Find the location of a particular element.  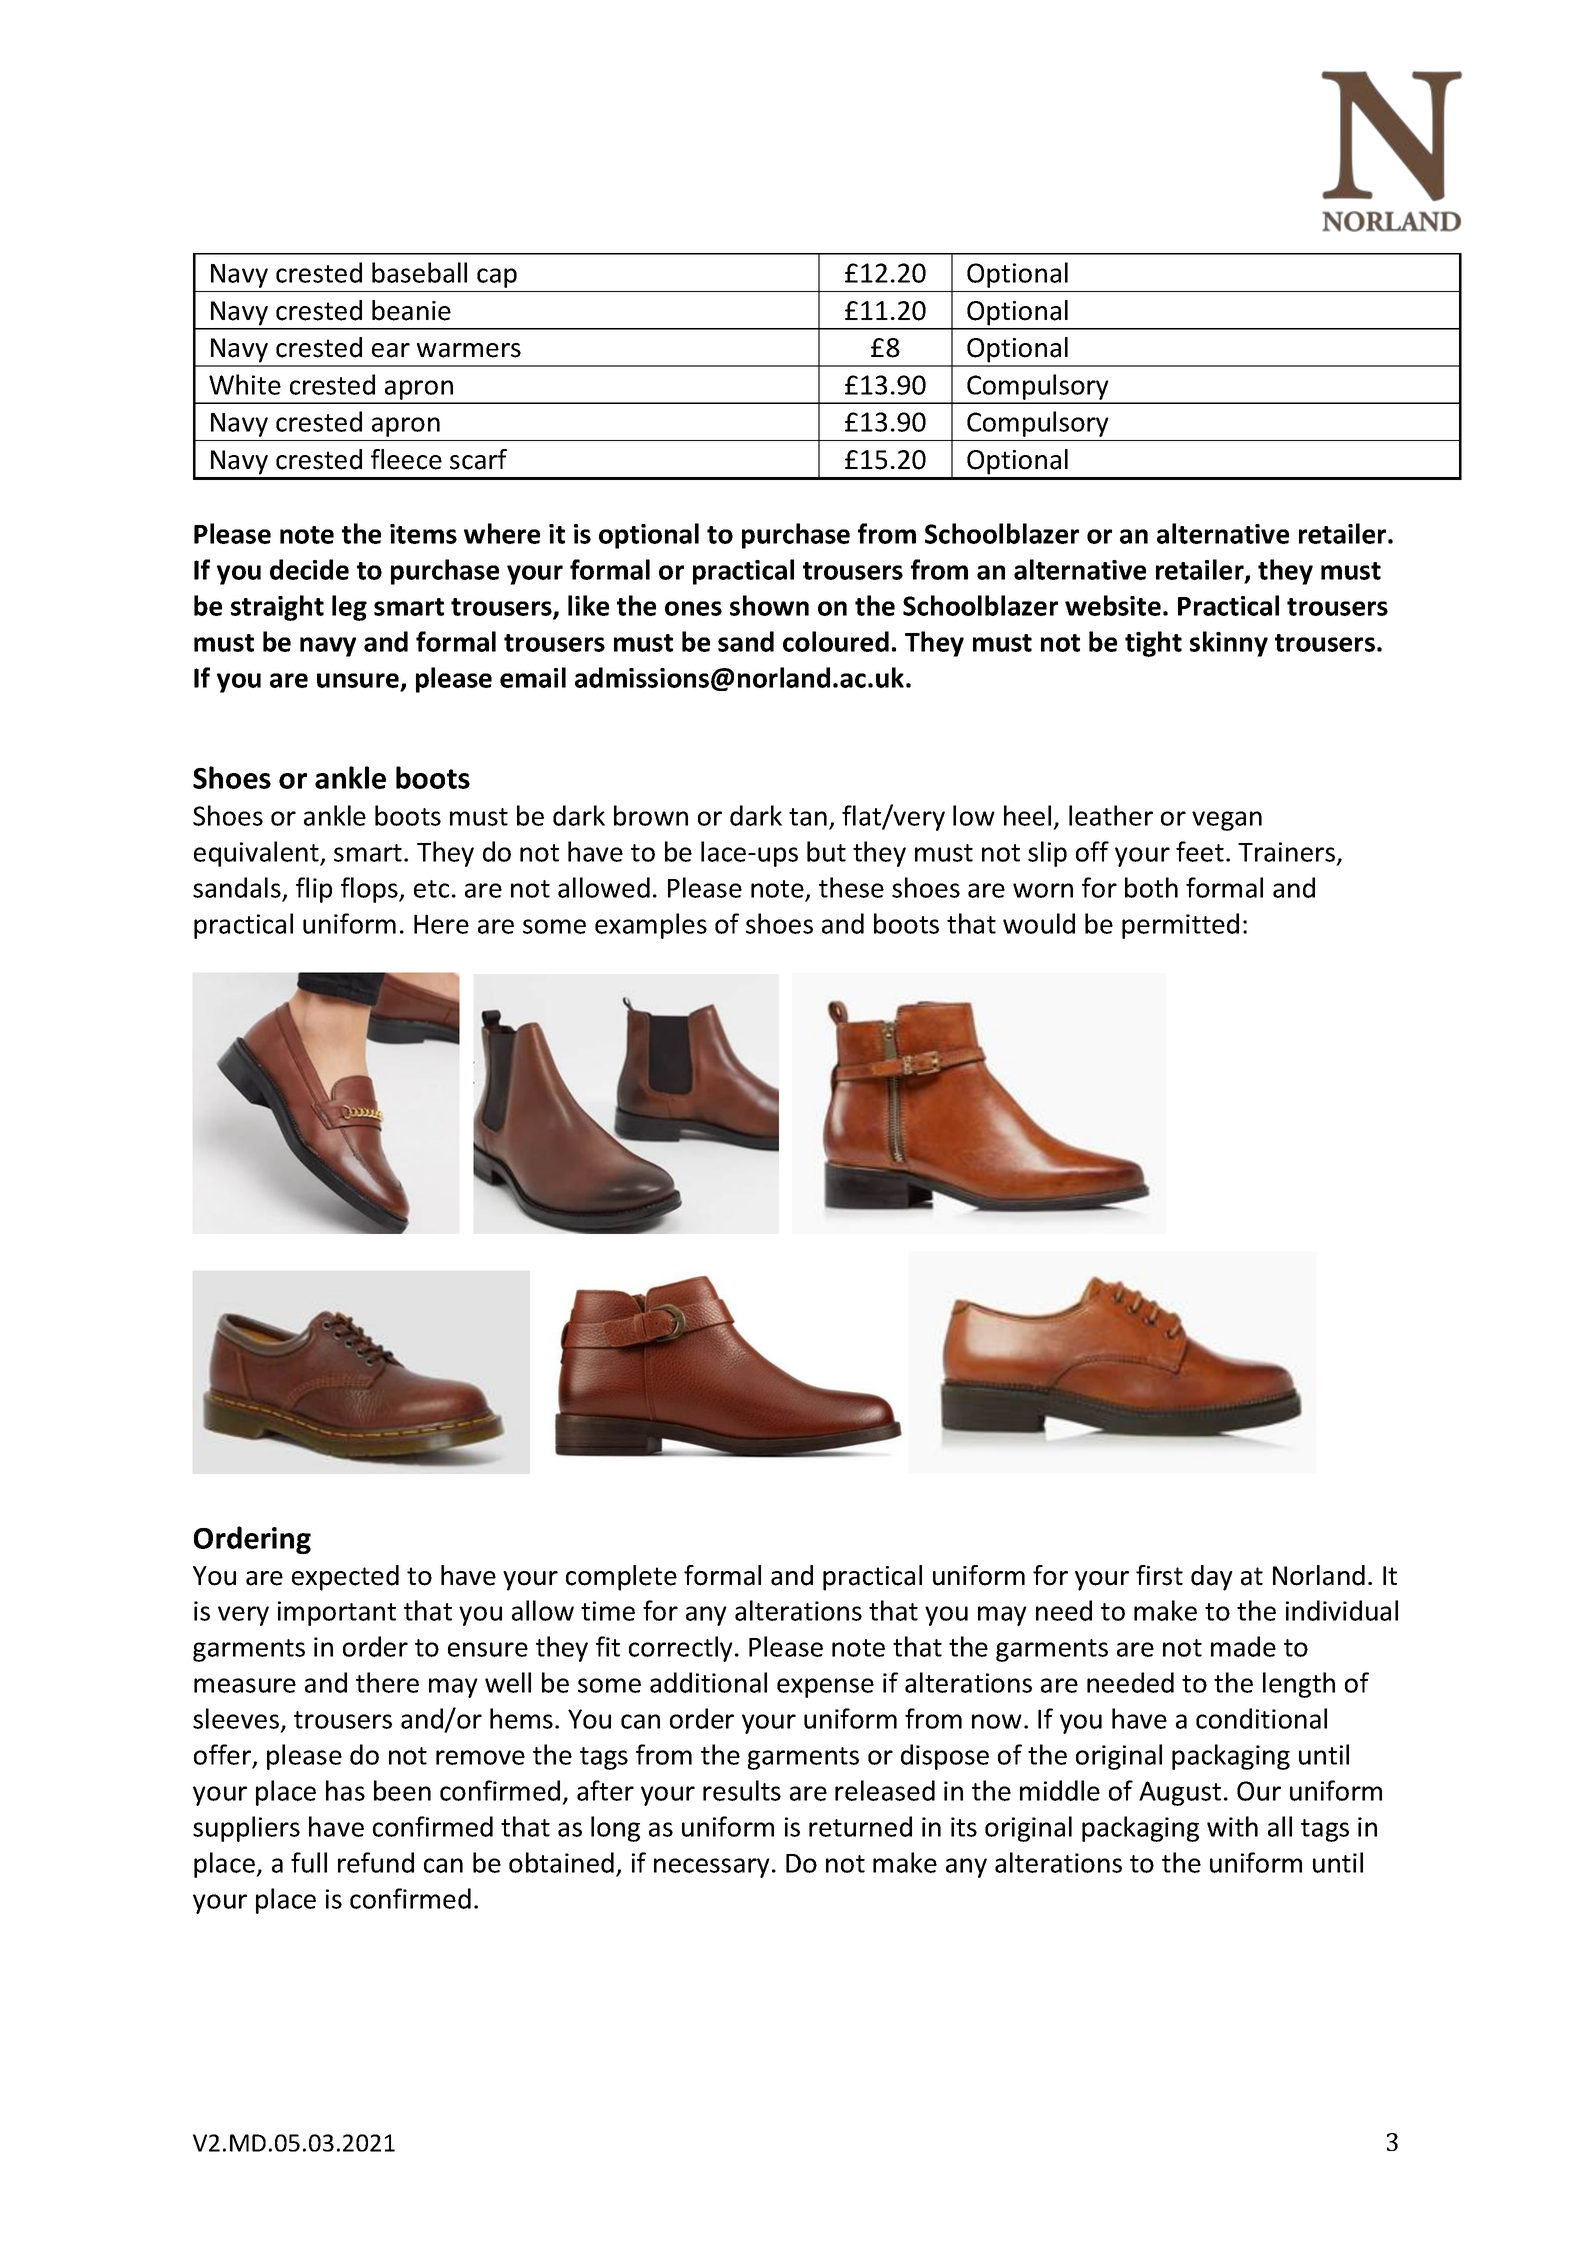

been is located at coordinates (402, 1790).
